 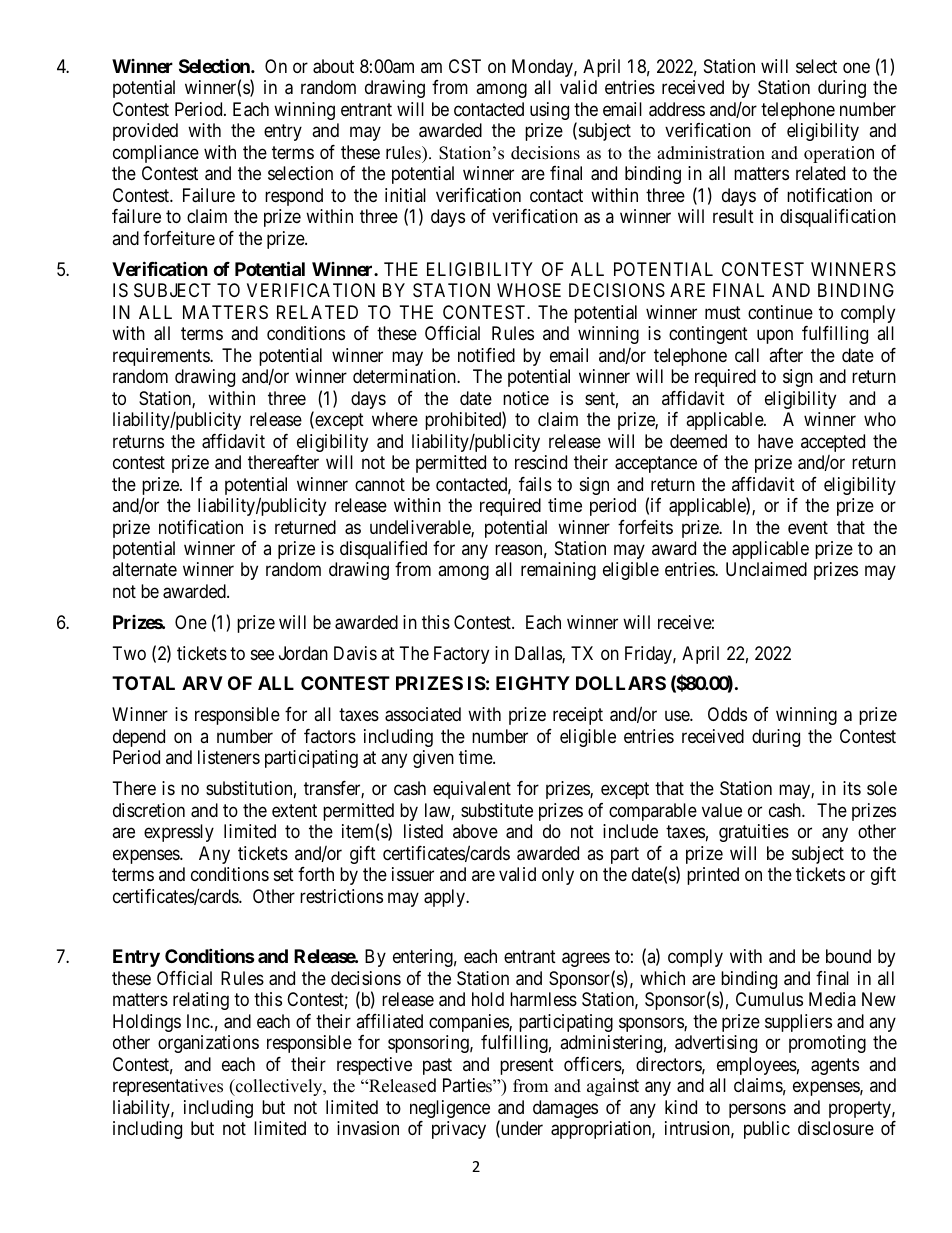 I want to click on value, so click(x=722, y=810).
